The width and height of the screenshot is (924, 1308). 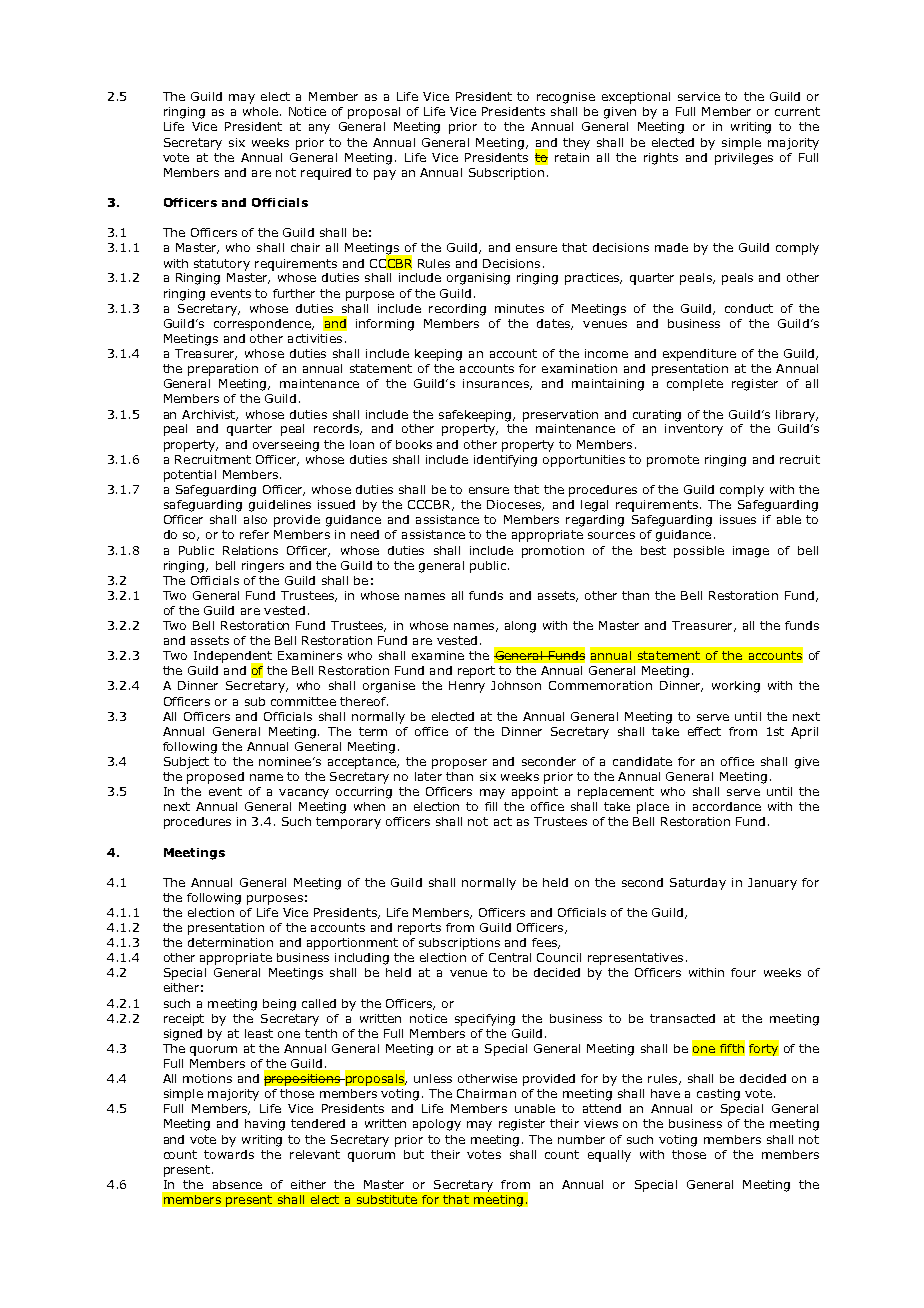 I want to click on working, so click(x=736, y=687).
